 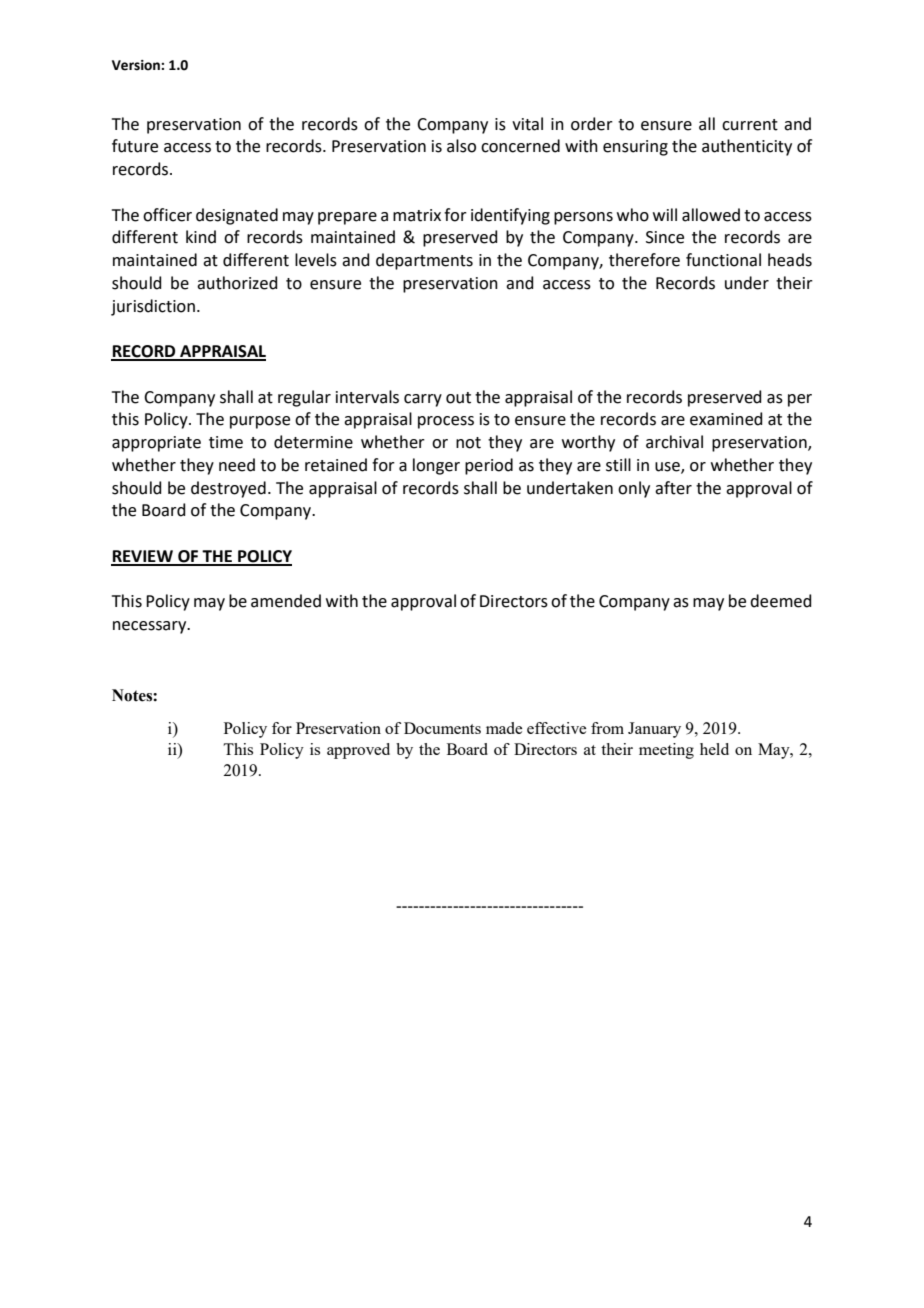 What do you see at coordinates (673, 488) in the screenshot?
I see `after` at bounding box center [673, 488].
